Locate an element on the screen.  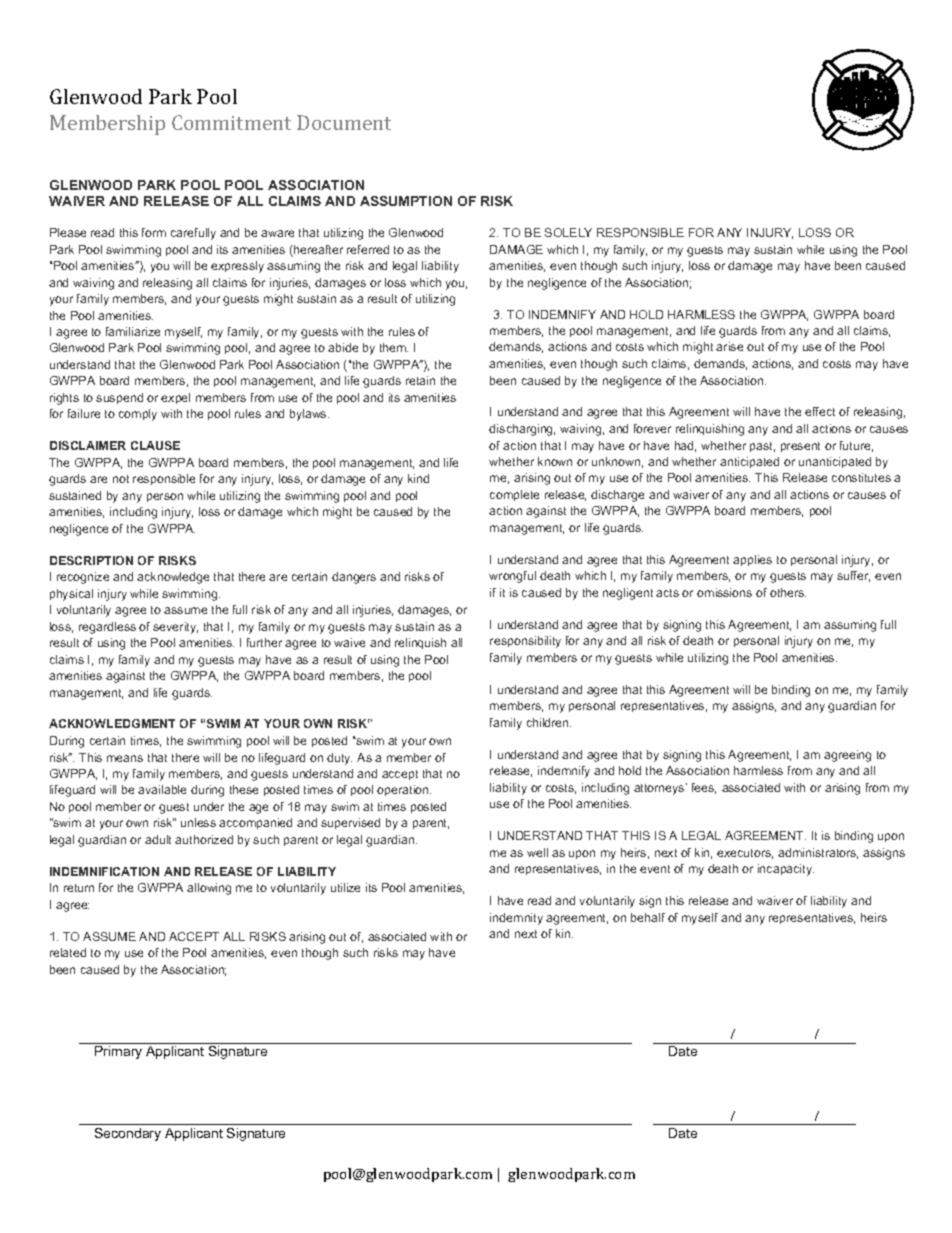
SOLELY is located at coordinates (568, 232).
